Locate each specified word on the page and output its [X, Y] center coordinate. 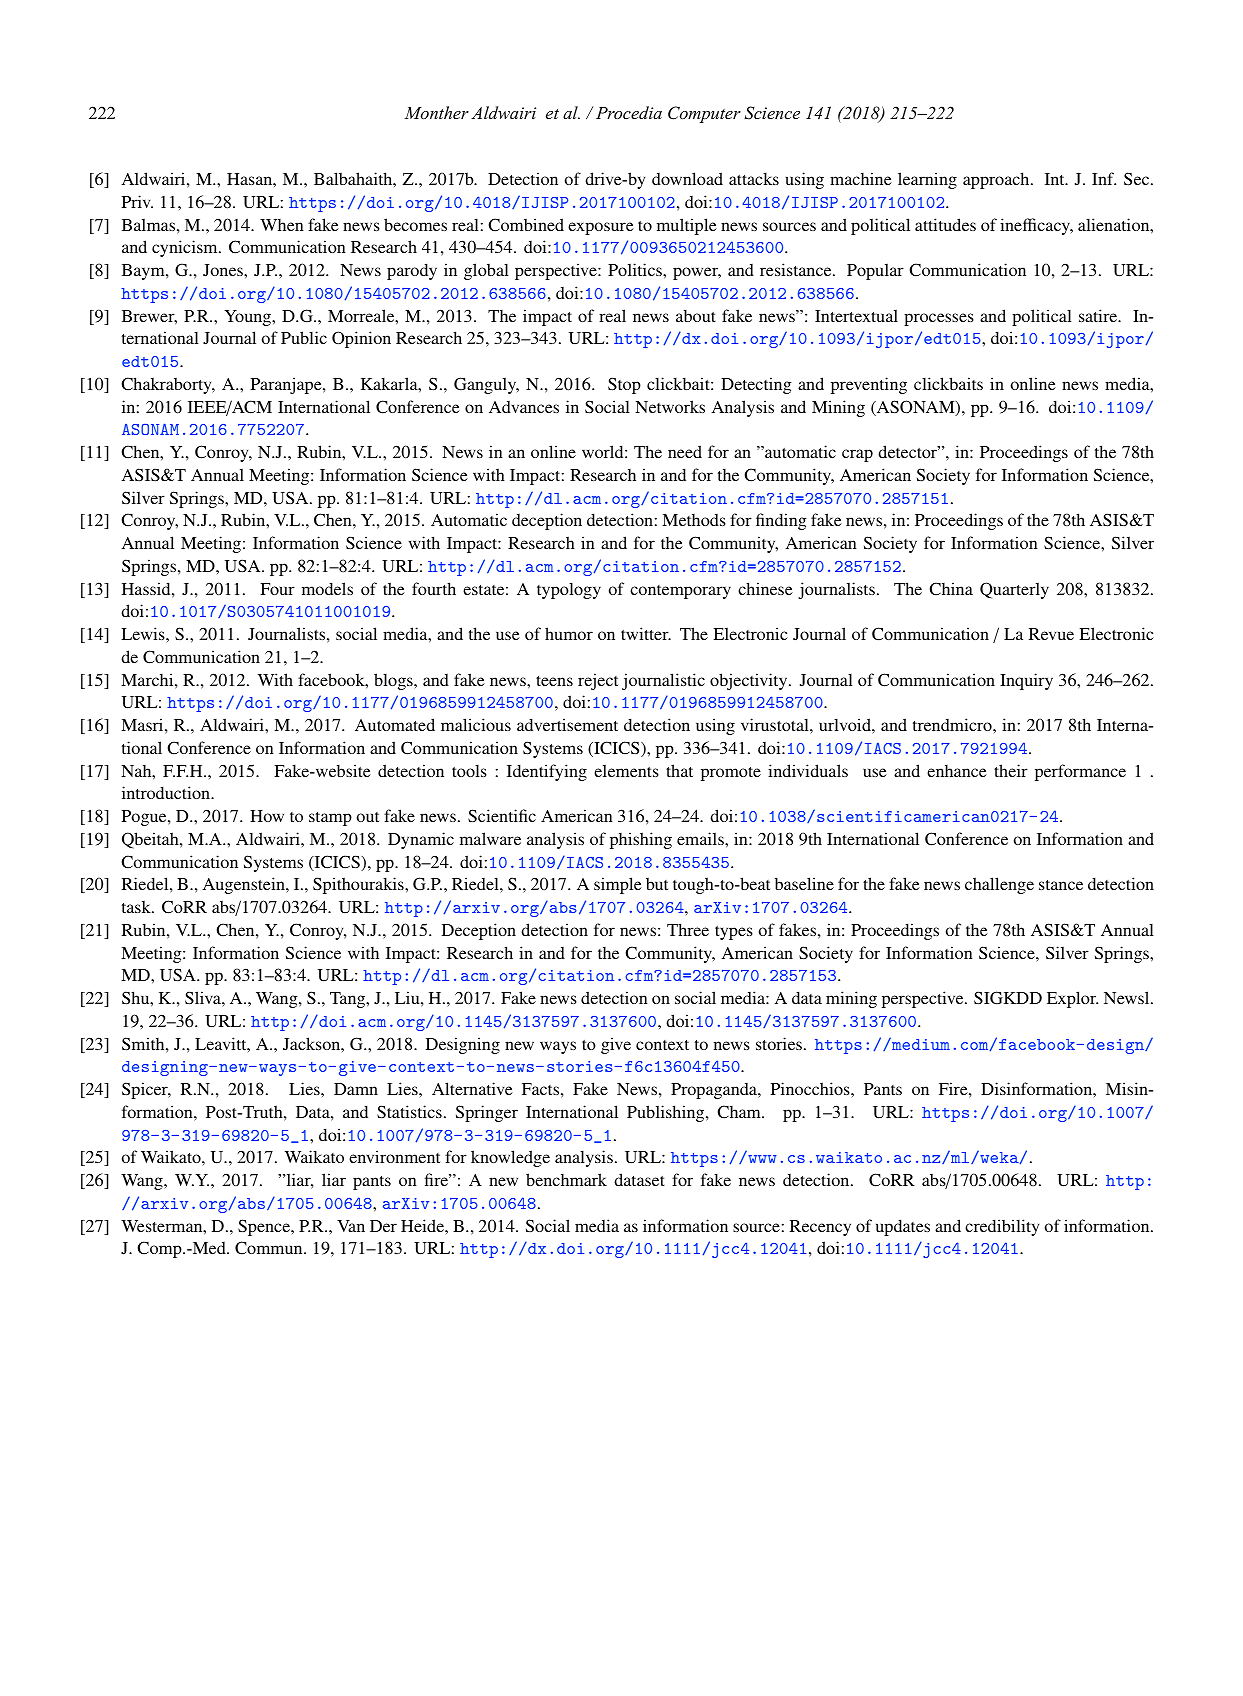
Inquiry [1026, 681]
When [282, 225]
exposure [601, 228]
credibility [1002, 1227]
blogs [394, 681]
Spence [265, 1227]
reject [598, 681]
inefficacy [1036, 226]
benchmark [566, 1179]
